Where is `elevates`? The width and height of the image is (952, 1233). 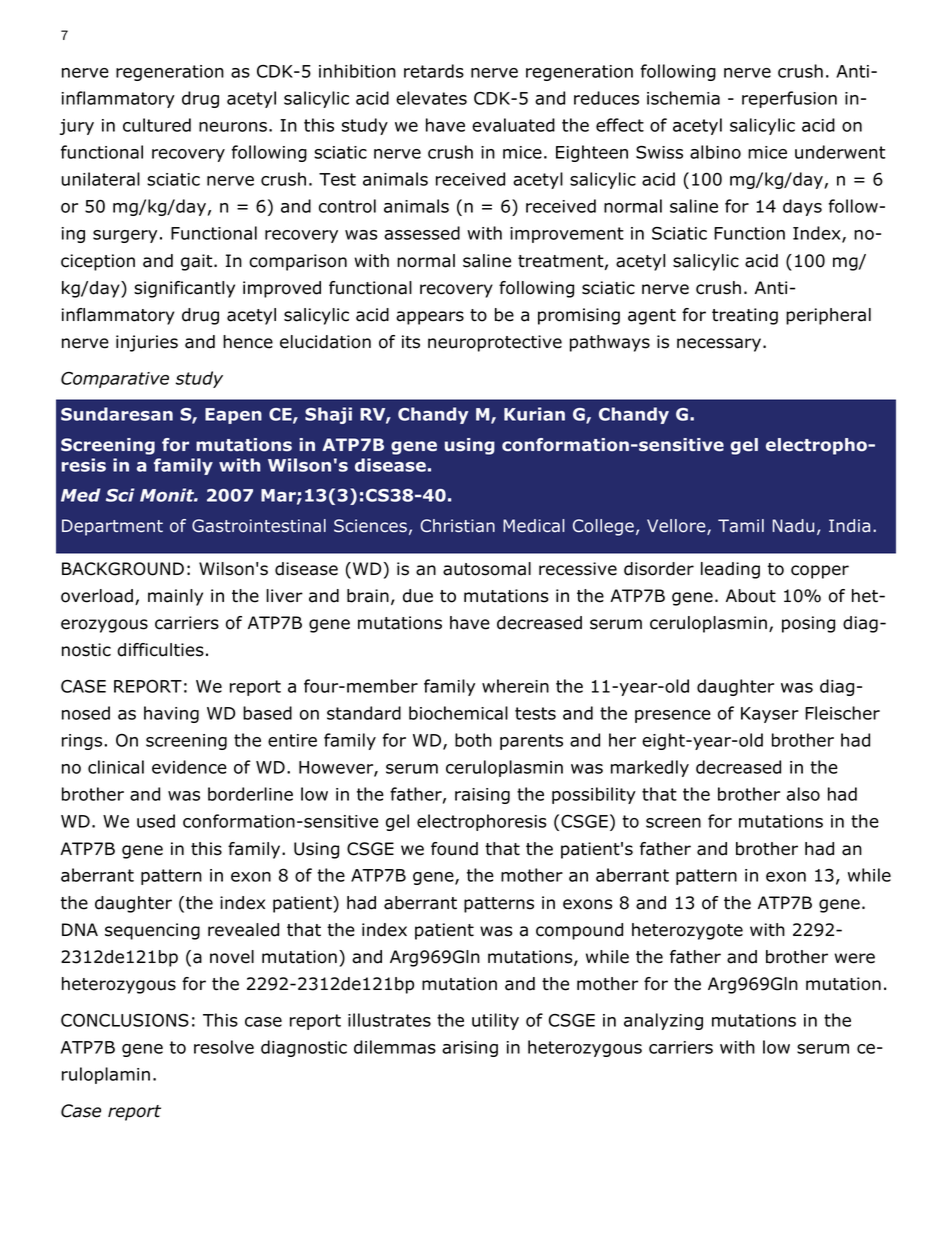
elevates is located at coordinates (431, 98).
